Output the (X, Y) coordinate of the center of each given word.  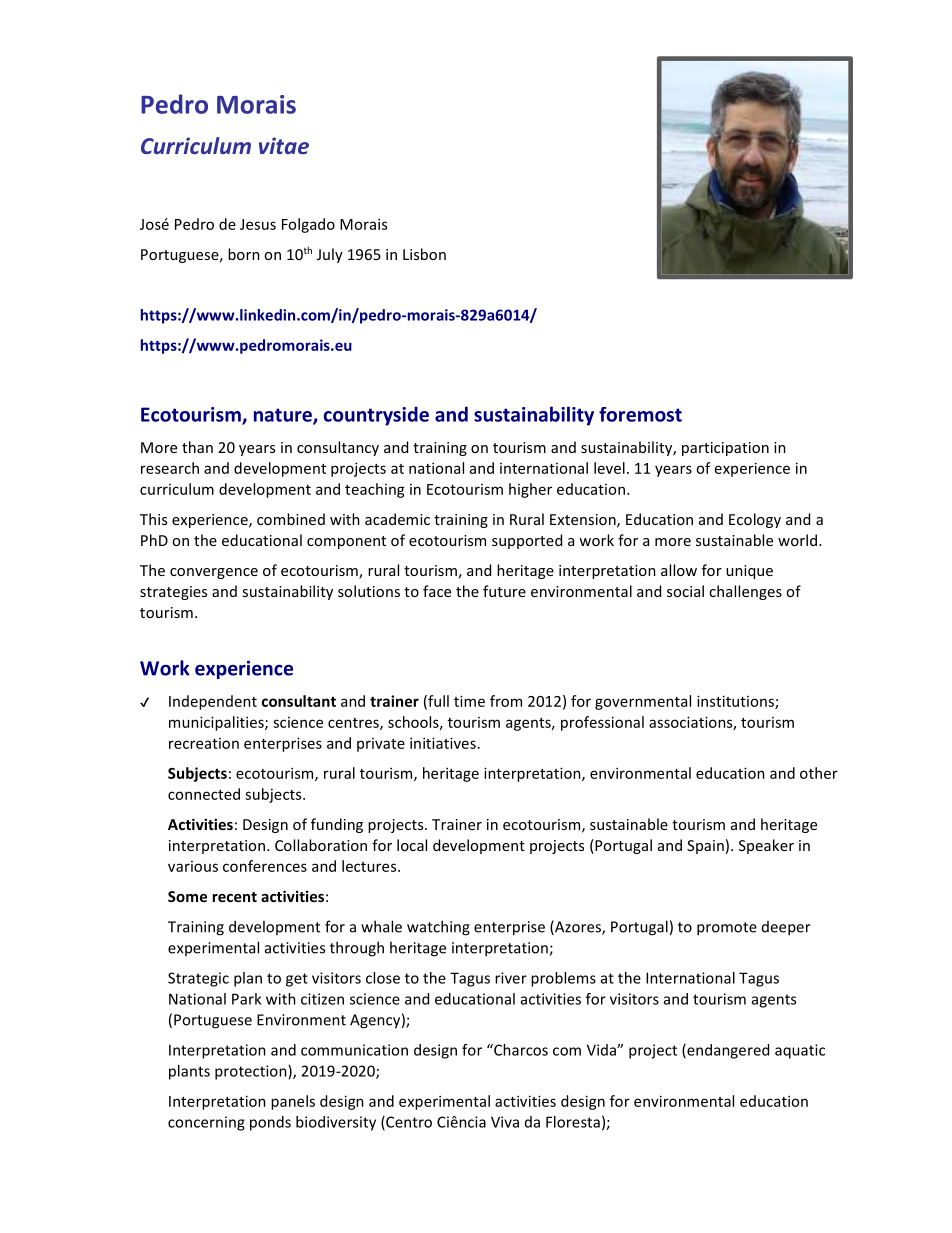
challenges (745, 592)
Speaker (766, 846)
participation (725, 449)
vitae (284, 145)
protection (252, 1072)
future (504, 591)
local (412, 845)
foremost (640, 414)
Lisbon (424, 254)
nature (284, 416)
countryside (376, 416)
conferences (265, 866)
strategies (173, 593)
